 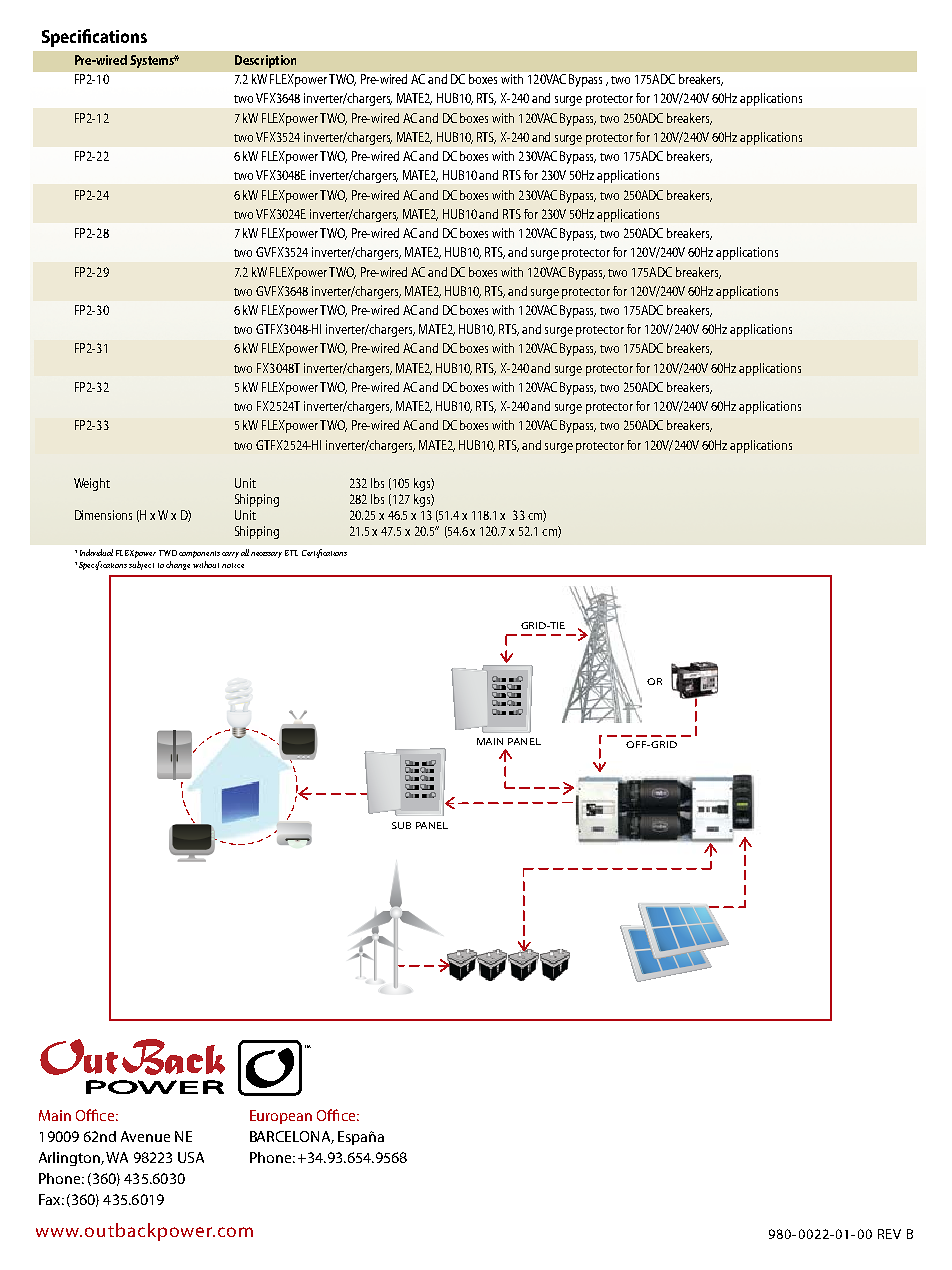 I want to click on ETL, so click(x=291, y=553).
